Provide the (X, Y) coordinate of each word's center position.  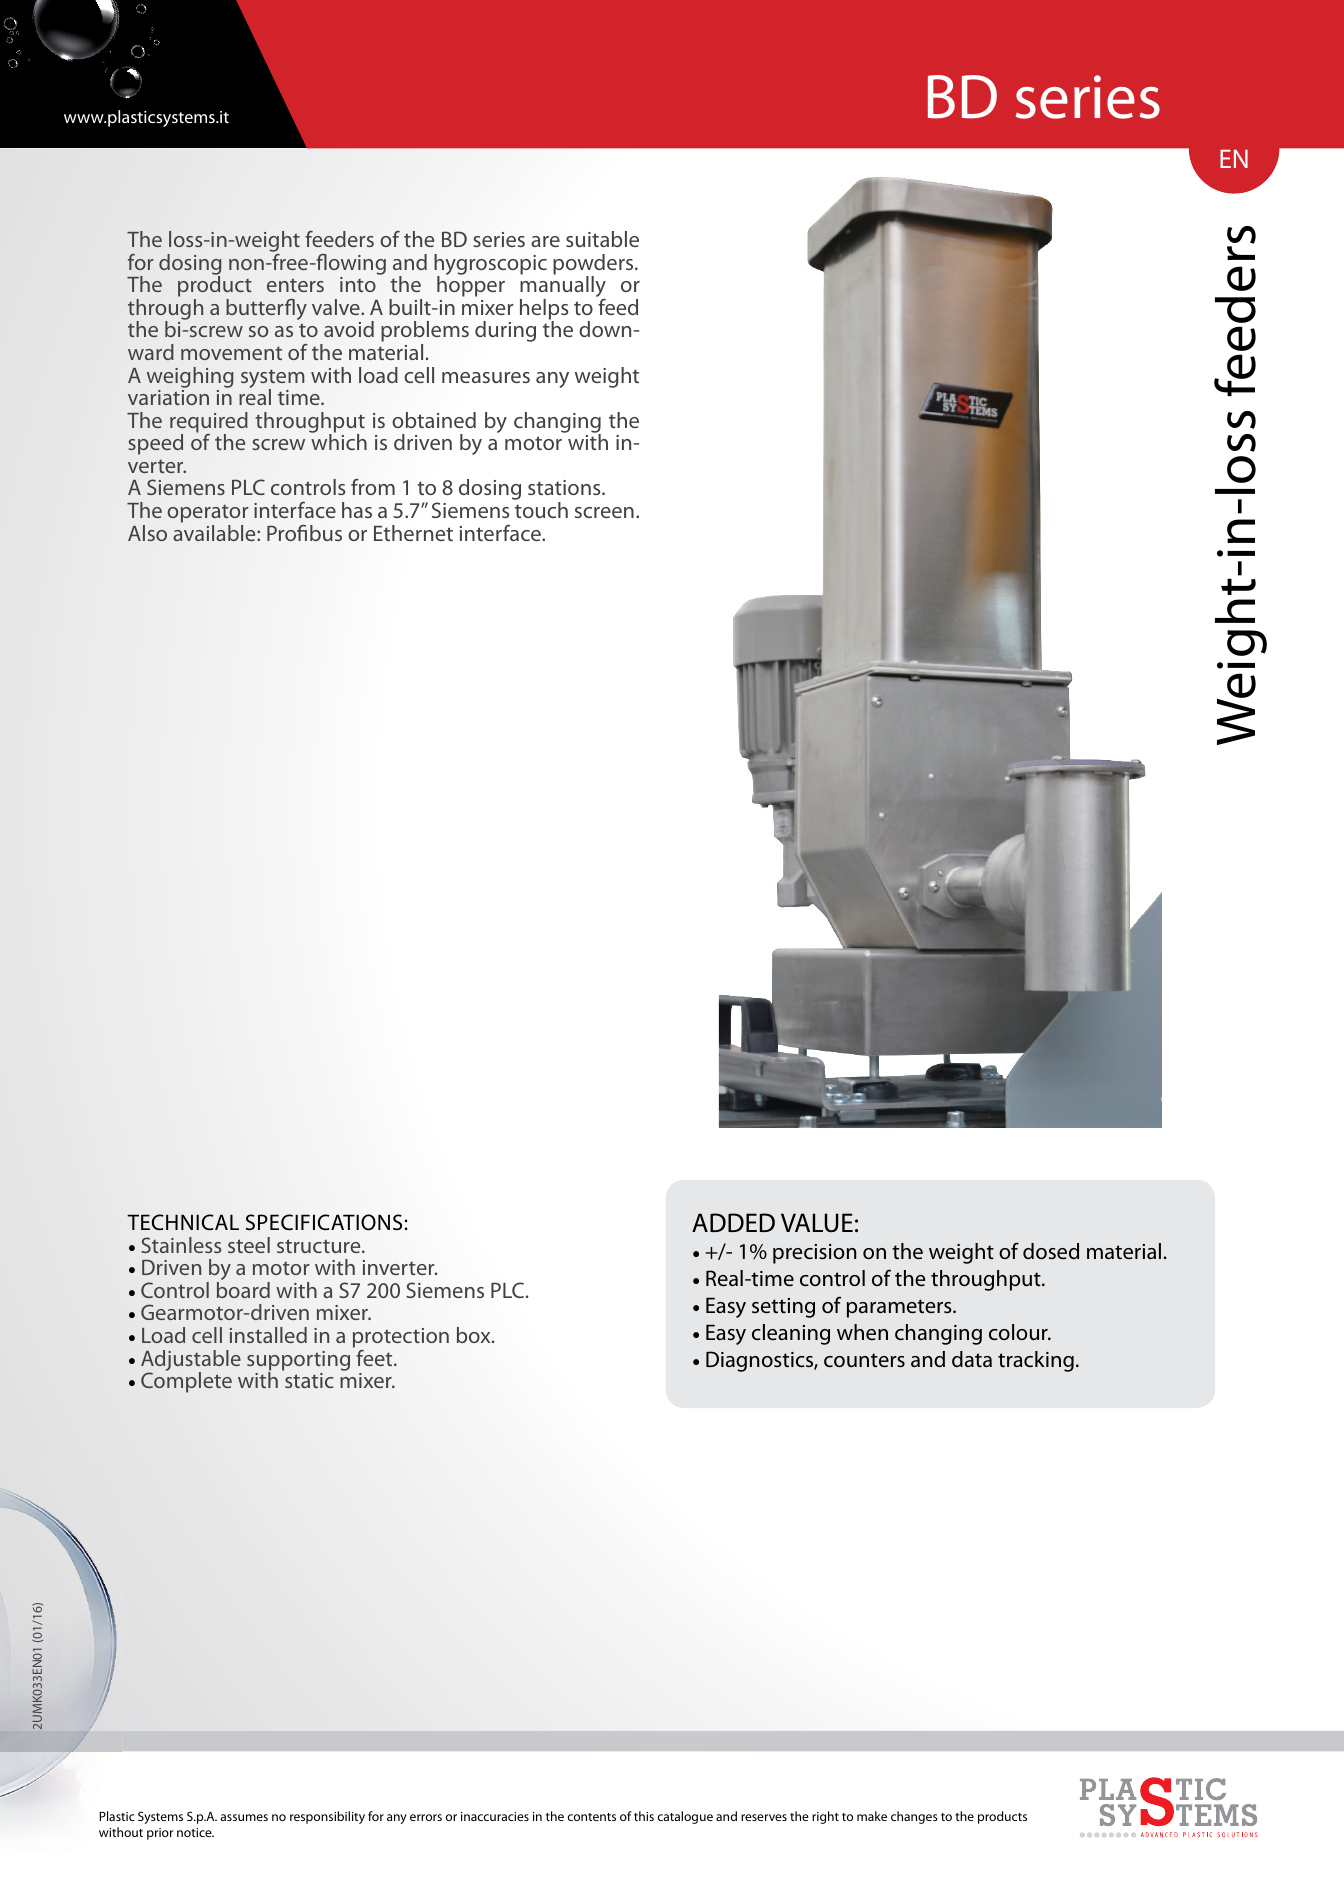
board (243, 1290)
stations (565, 487)
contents (592, 1817)
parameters (900, 1308)
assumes (244, 1817)
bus (326, 533)
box (475, 1335)
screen (604, 512)
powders (594, 265)
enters (295, 285)
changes (914, 1817)
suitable (602, 239)
